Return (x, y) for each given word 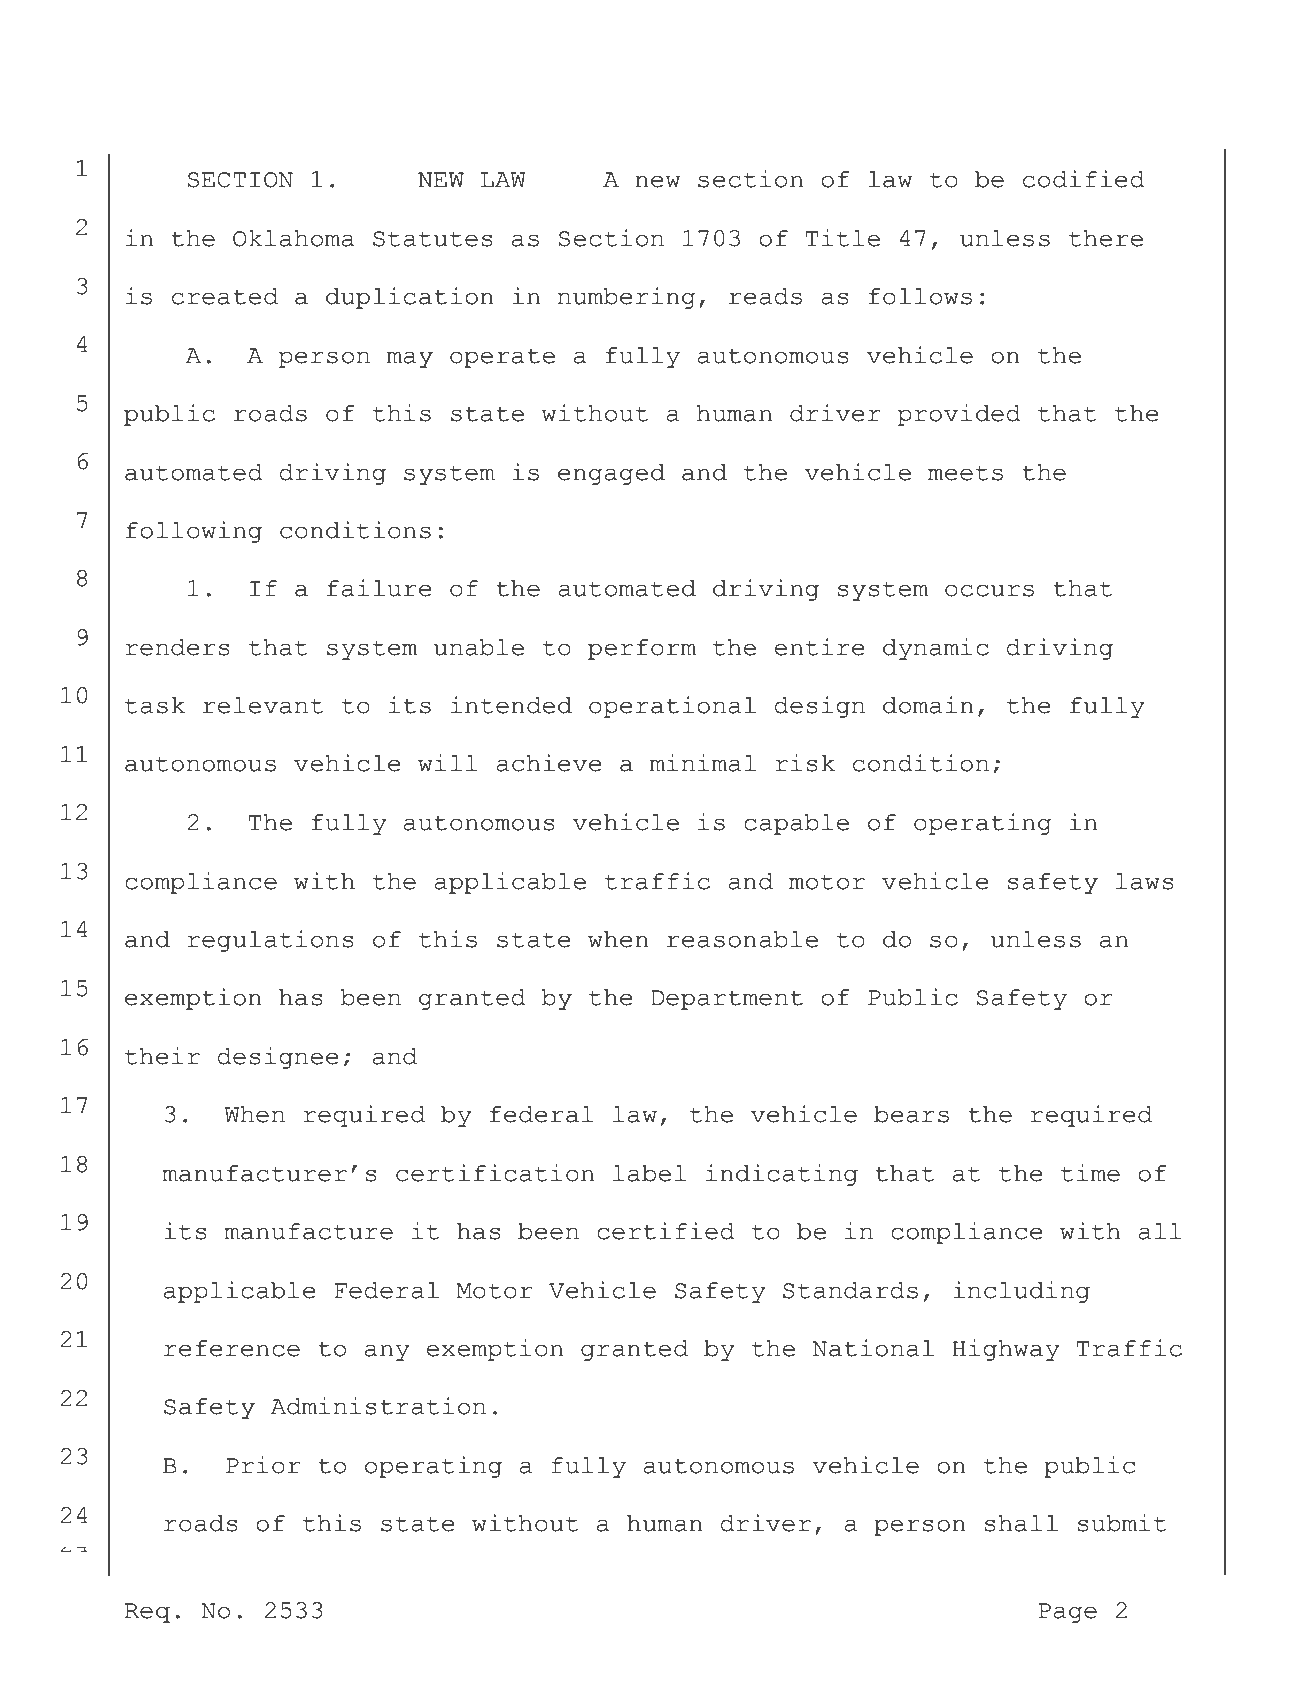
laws (1145, 881)
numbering (626, 298)
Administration (378, 1406)
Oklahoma (294, 238)
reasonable (742, 939)
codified (1084, 179)
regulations (270, 941)
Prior (263, 1465)
